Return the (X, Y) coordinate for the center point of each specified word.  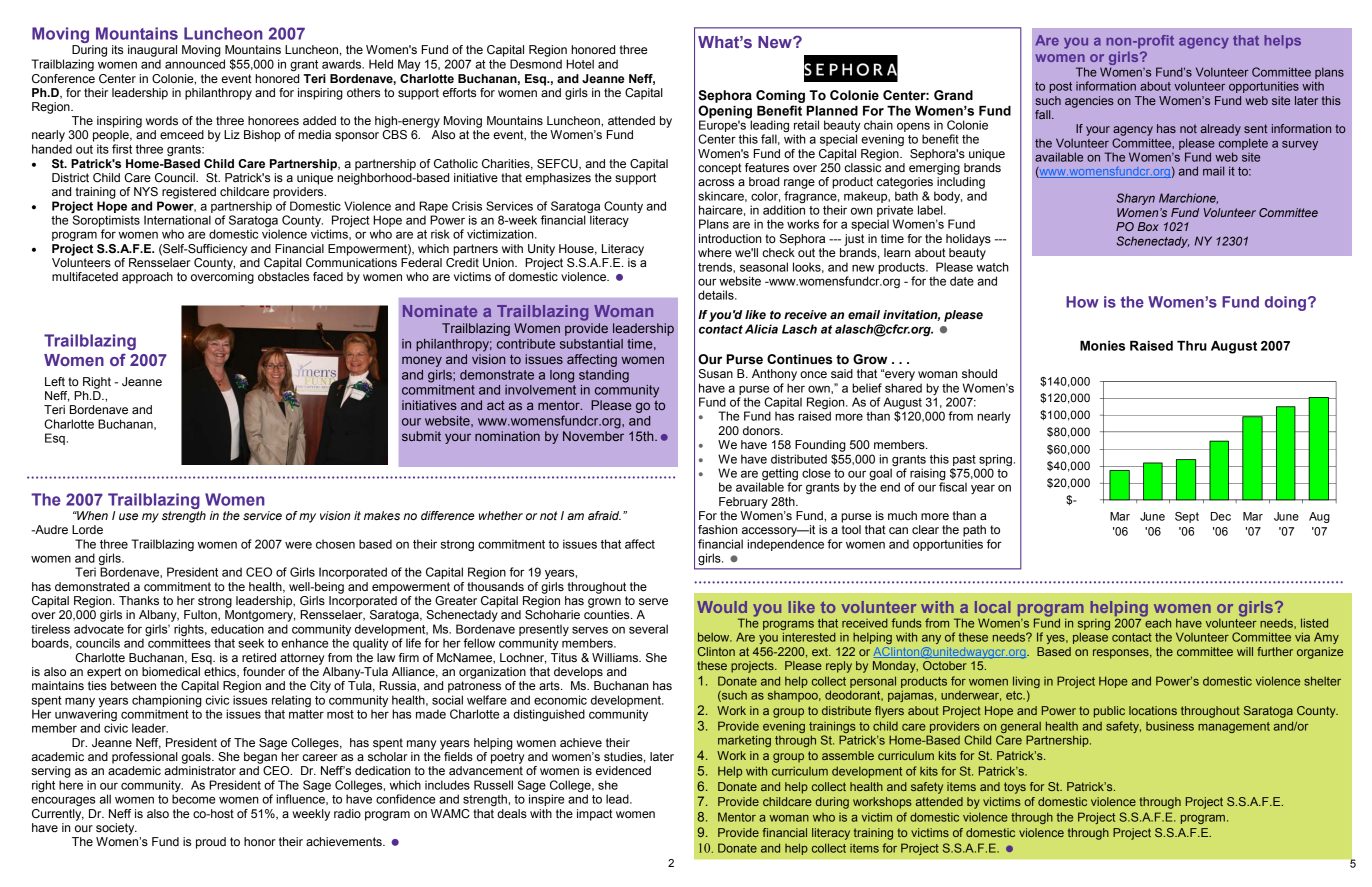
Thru (1192, 346)
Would (722, 607)
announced (195, 64)
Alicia (761, 329)
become (193, 799)
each (1157, 622)
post (1061, 87)
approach (147, 278)
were (298, 545)
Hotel (580, 64)
